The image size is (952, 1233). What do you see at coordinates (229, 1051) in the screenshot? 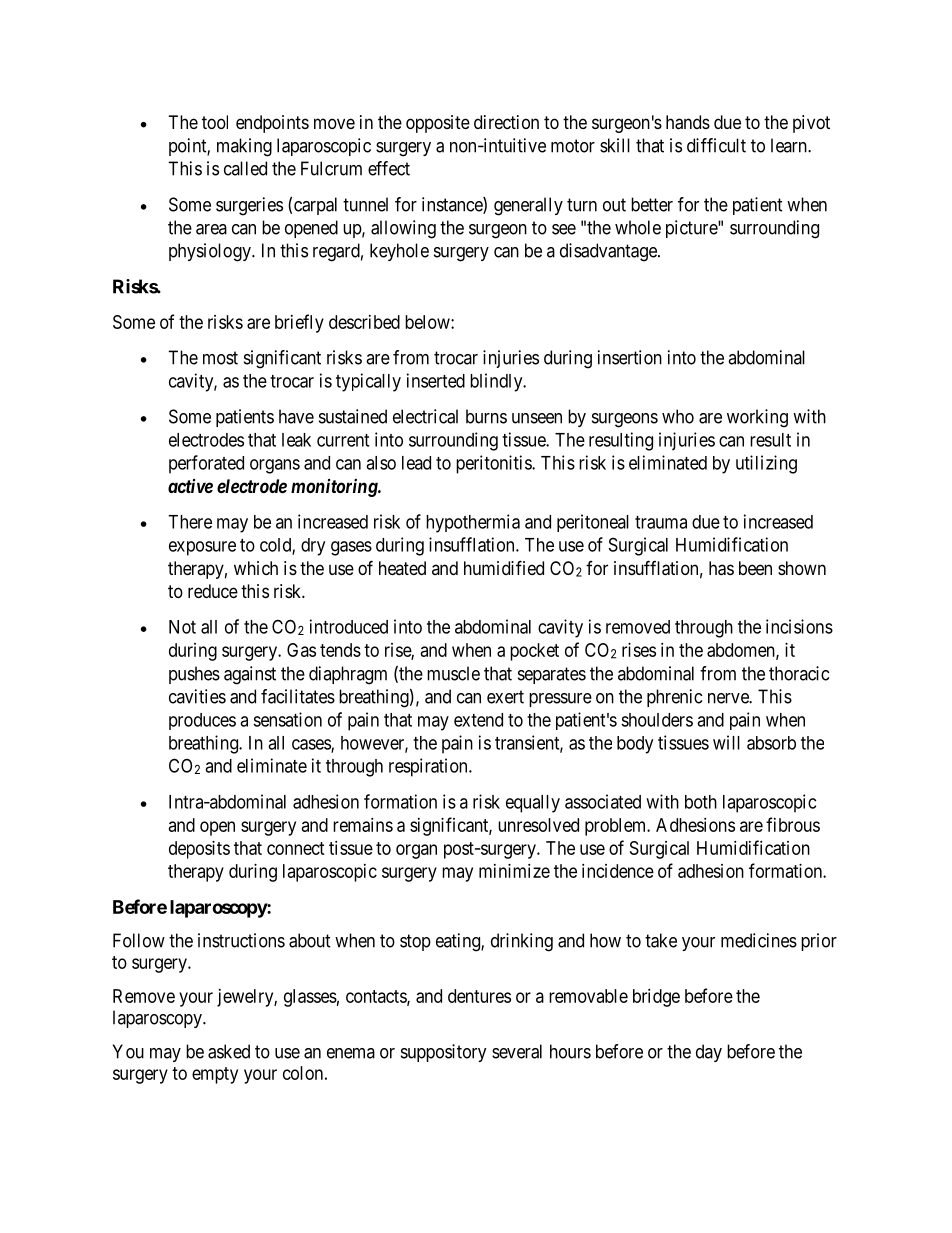
I see `asked` at bounding box center [229, 1051].
